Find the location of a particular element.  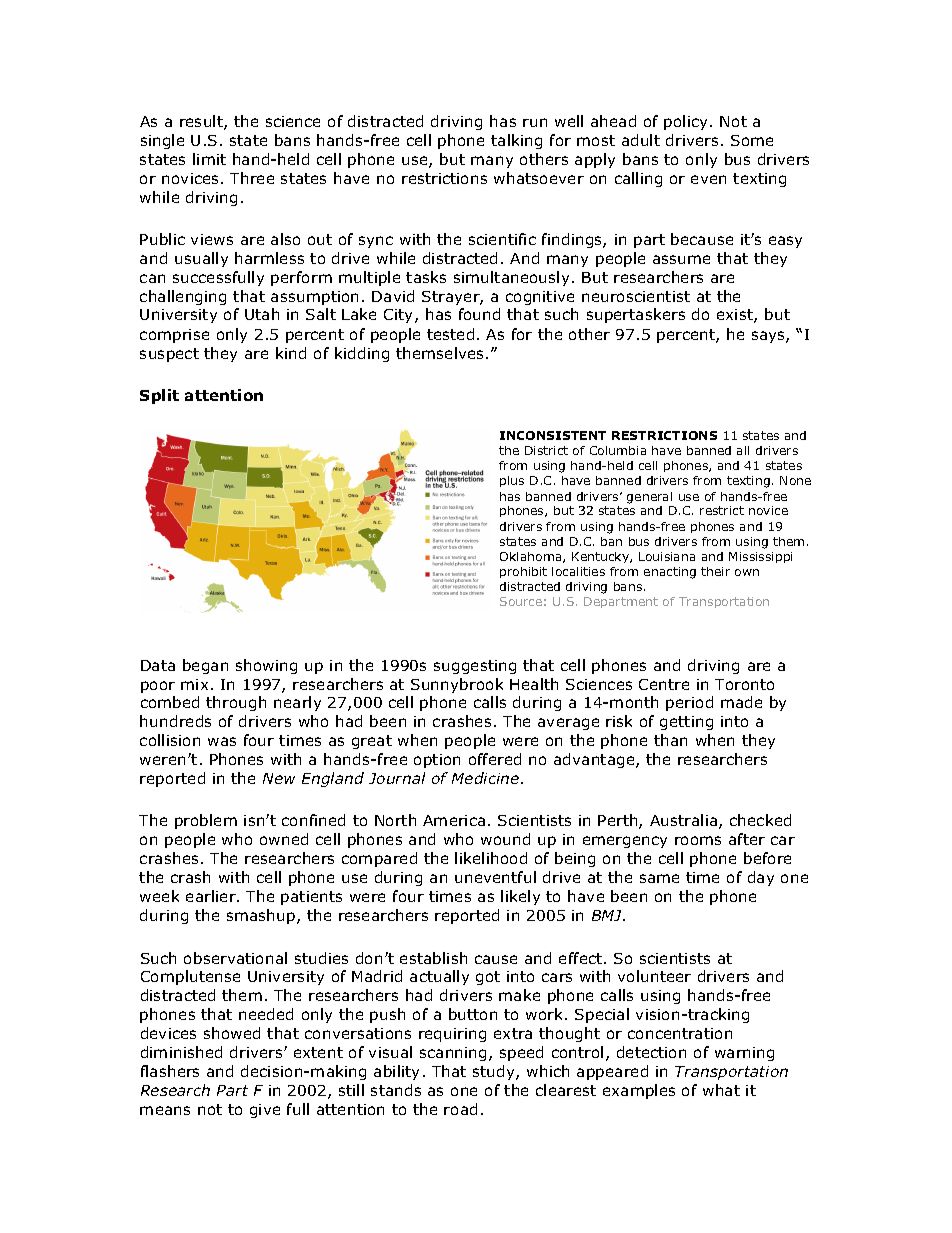

talking is located at coordinates (516, 141).
